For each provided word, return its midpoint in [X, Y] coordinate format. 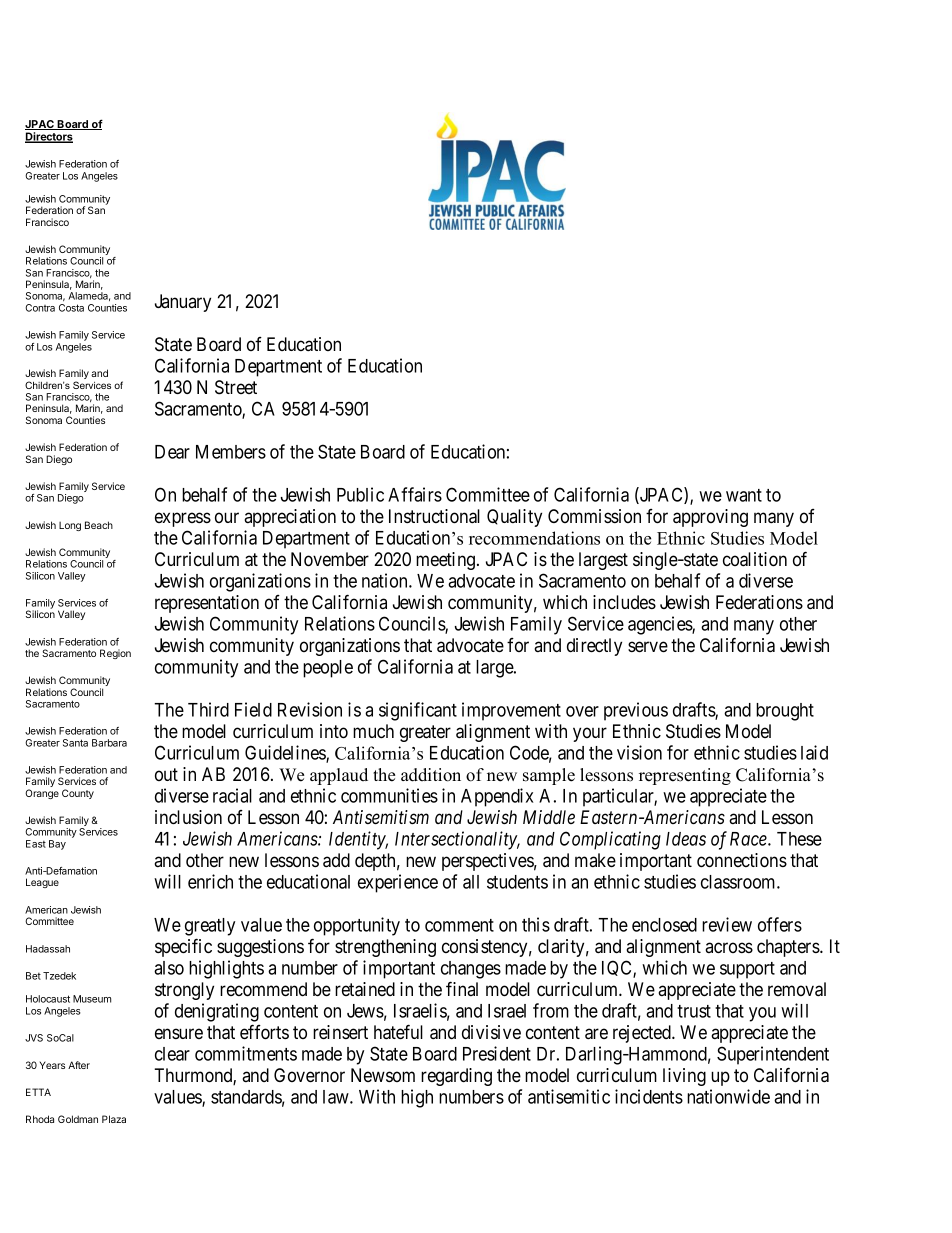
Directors [49, 137]
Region [115, 654]
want [744, 495]
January [183, 303]
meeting [447, 561]
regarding [456, 1077]
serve [648, 646]
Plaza [114, 1119]
